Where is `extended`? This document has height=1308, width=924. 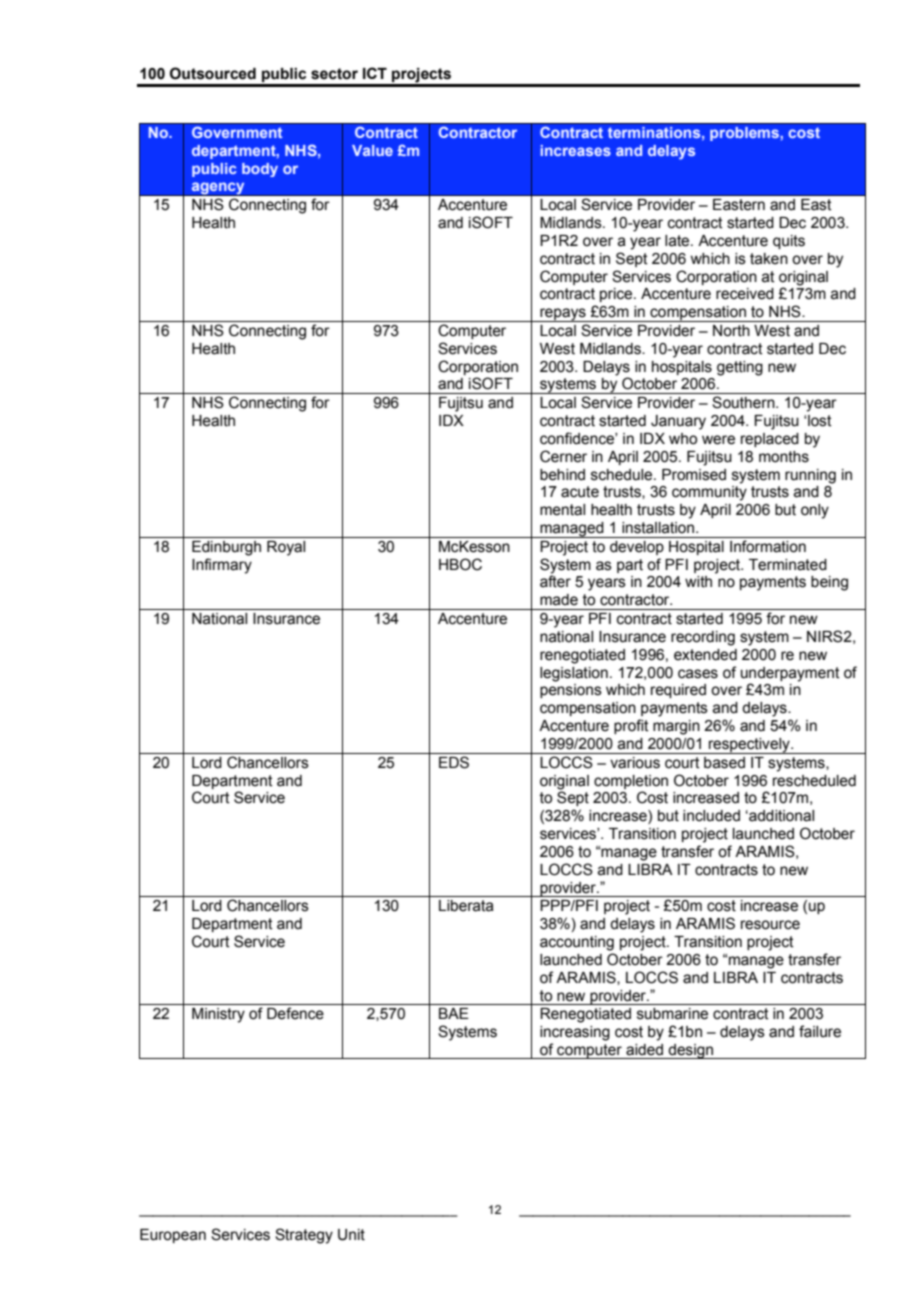 extended is located at coordinates (705, 655).
